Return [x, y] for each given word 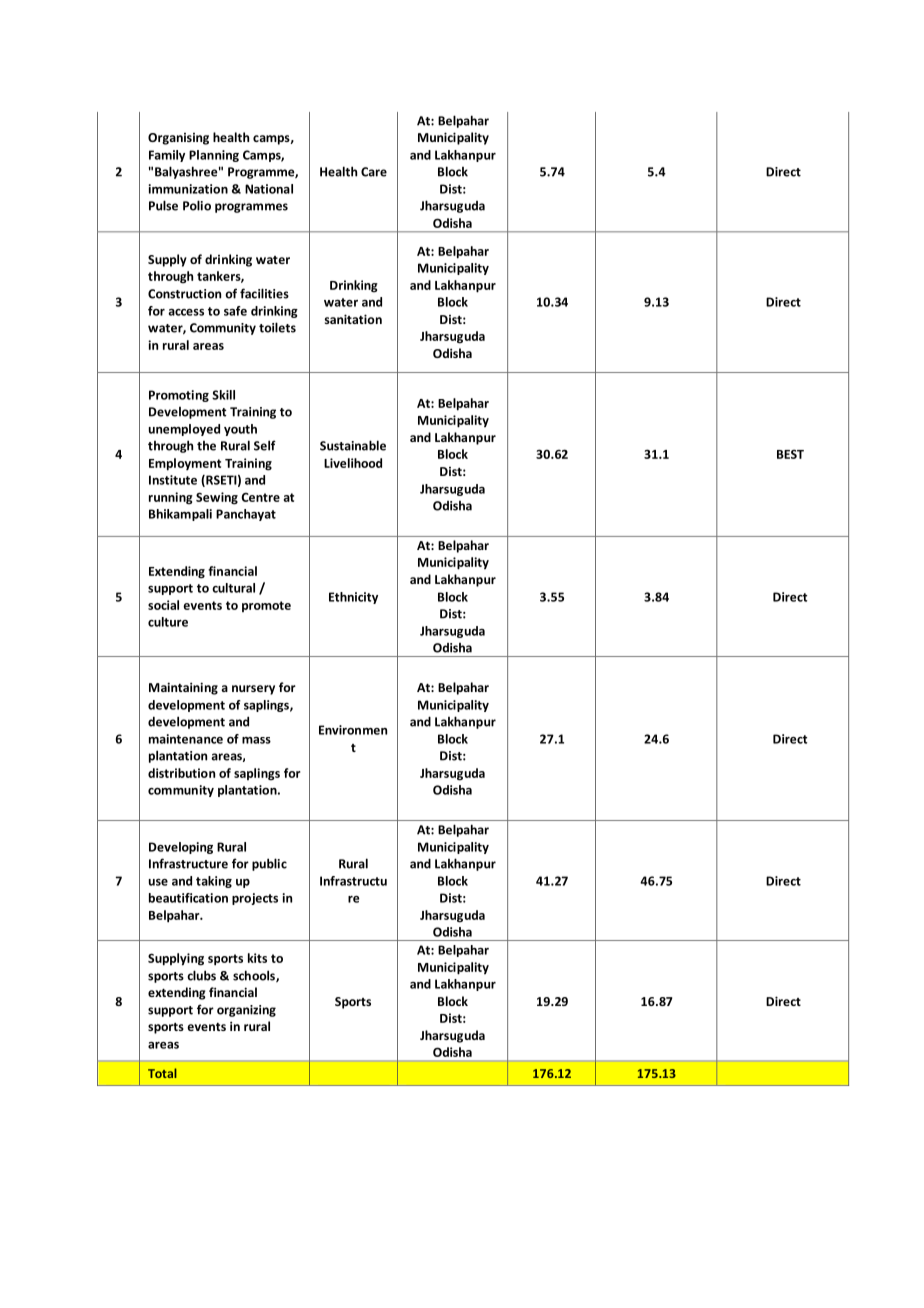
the [206, 446]
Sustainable [353, 445]
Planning [214, 156]
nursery [253, 690]
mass [256, 740]
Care [374, 172]
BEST [790, 454]
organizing [246, 1011]
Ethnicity [353, 598]
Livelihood [353, 463]
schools [255, 976]
